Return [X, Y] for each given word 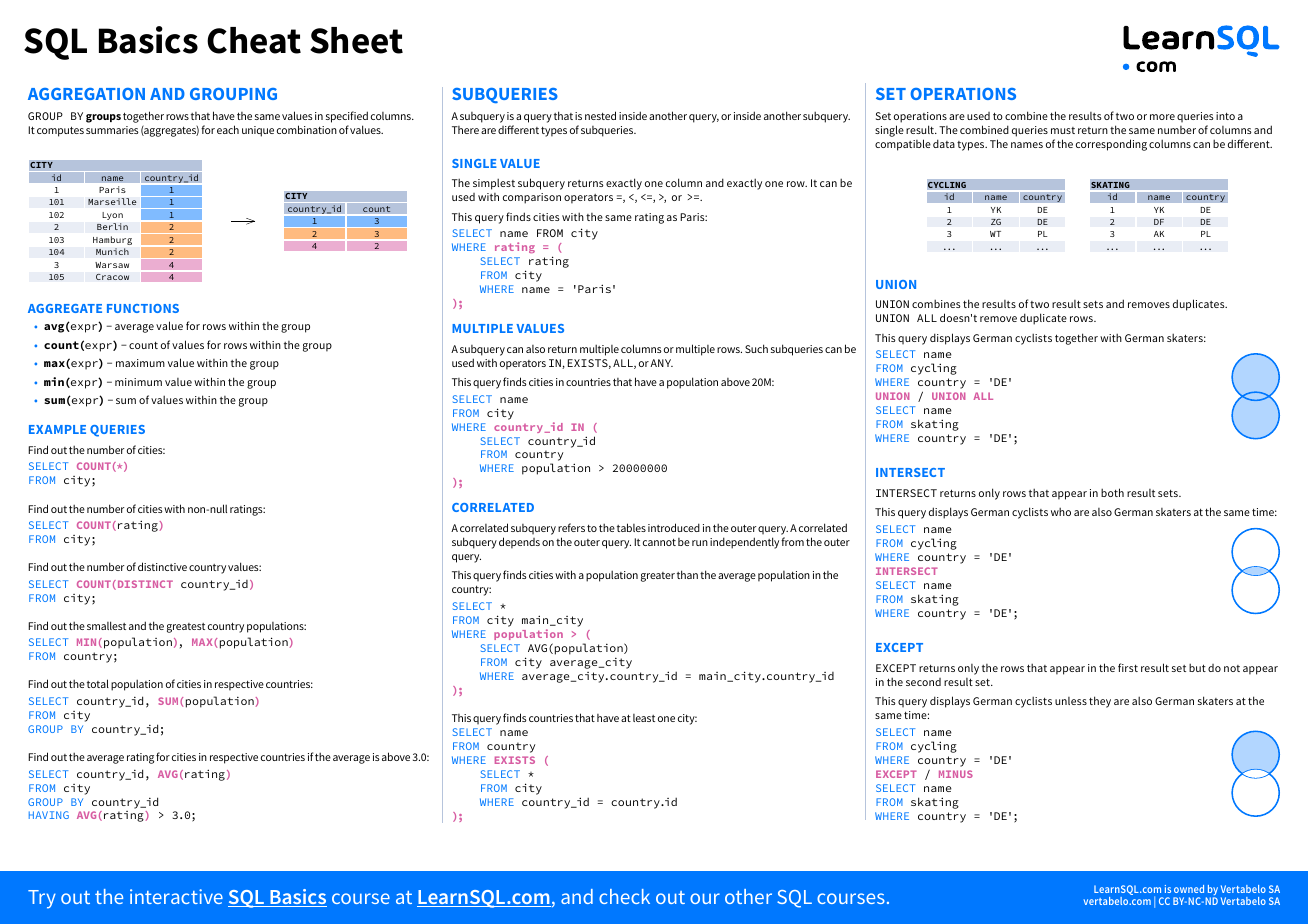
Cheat [254, 40]
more [1162, 117]
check [624, 896]
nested [600, 115]
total [98, 683]
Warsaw [112, 265]
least [644, 718]
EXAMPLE [57, 429]
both [1112, 492]
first [1128, 667]
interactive [176, 896]
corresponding [1111, 145]
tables [631, 527]
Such [756, 348]
